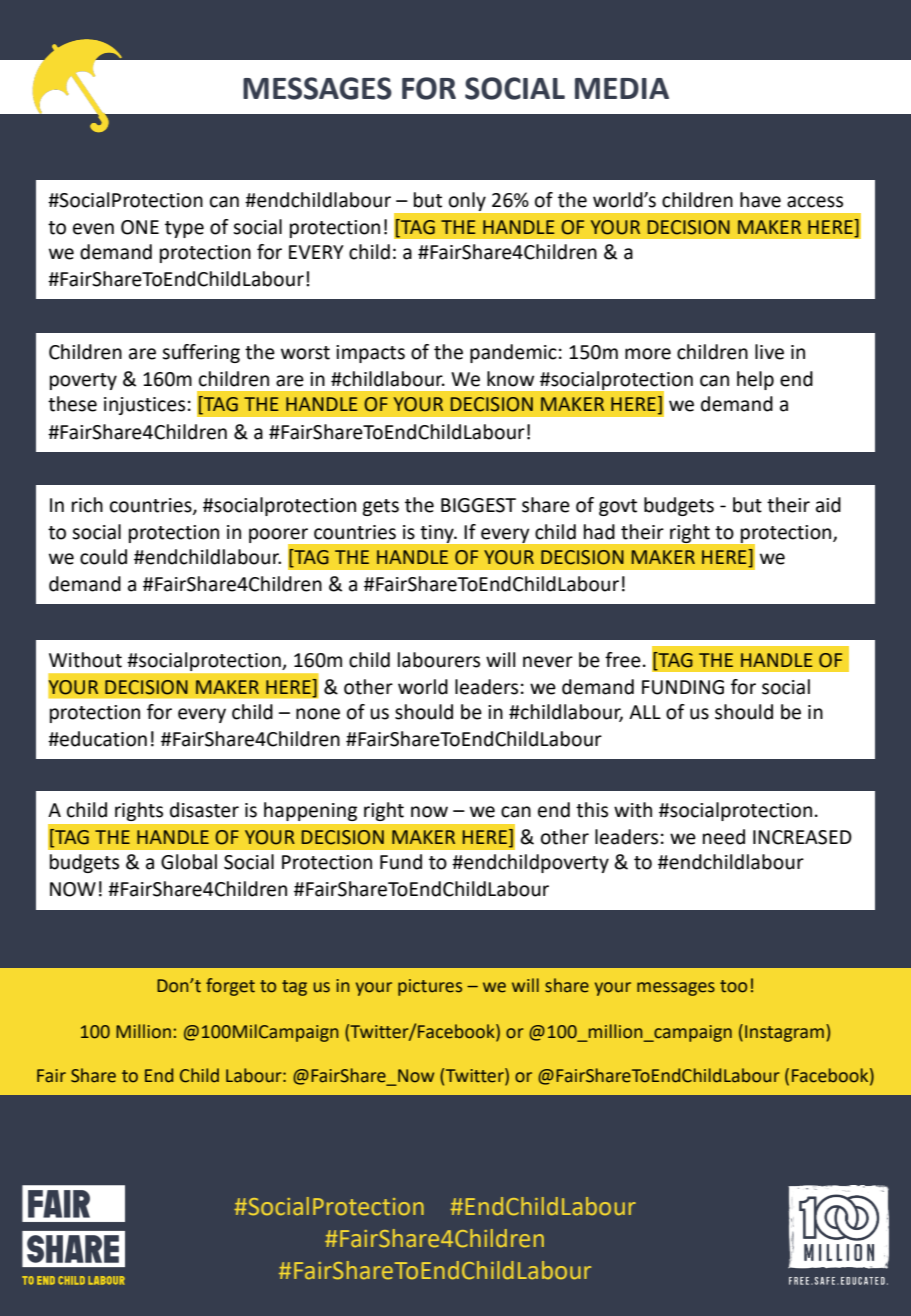  What do you see at coordinates (467, 201) in the page?
I see `only` at bounding box center [467, 201].
